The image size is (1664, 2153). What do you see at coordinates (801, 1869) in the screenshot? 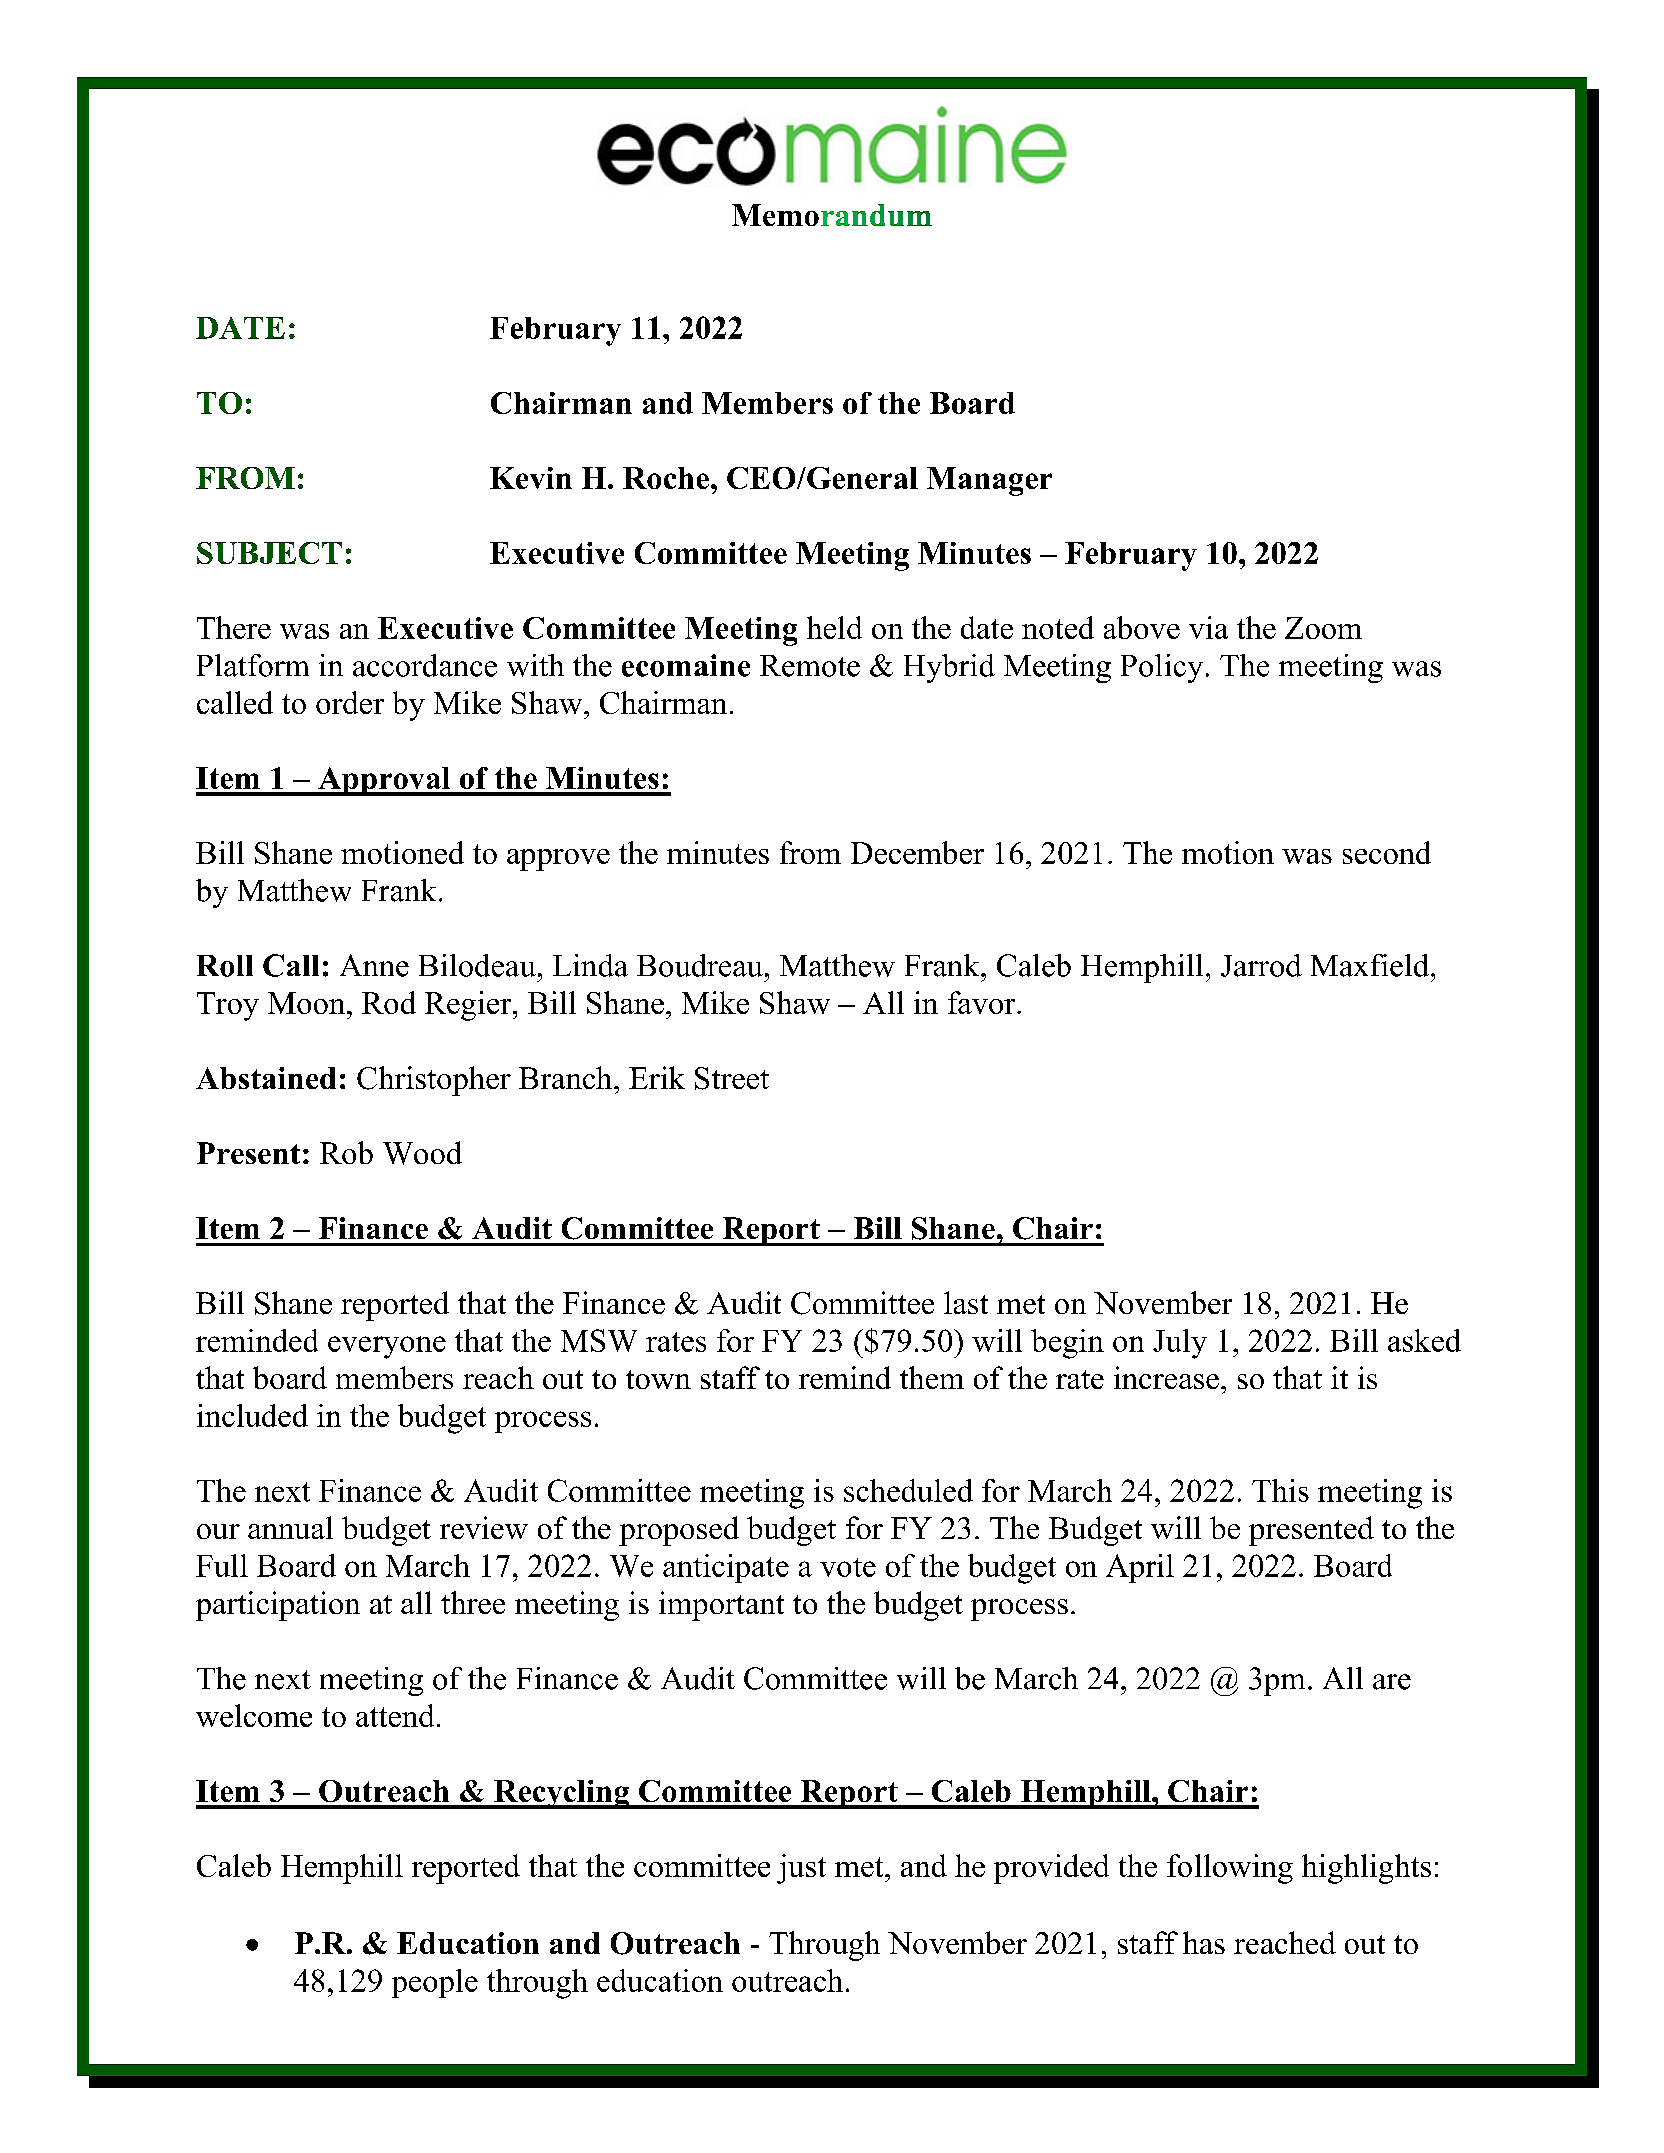
I see `just` at bounding box center [801, 1869].
